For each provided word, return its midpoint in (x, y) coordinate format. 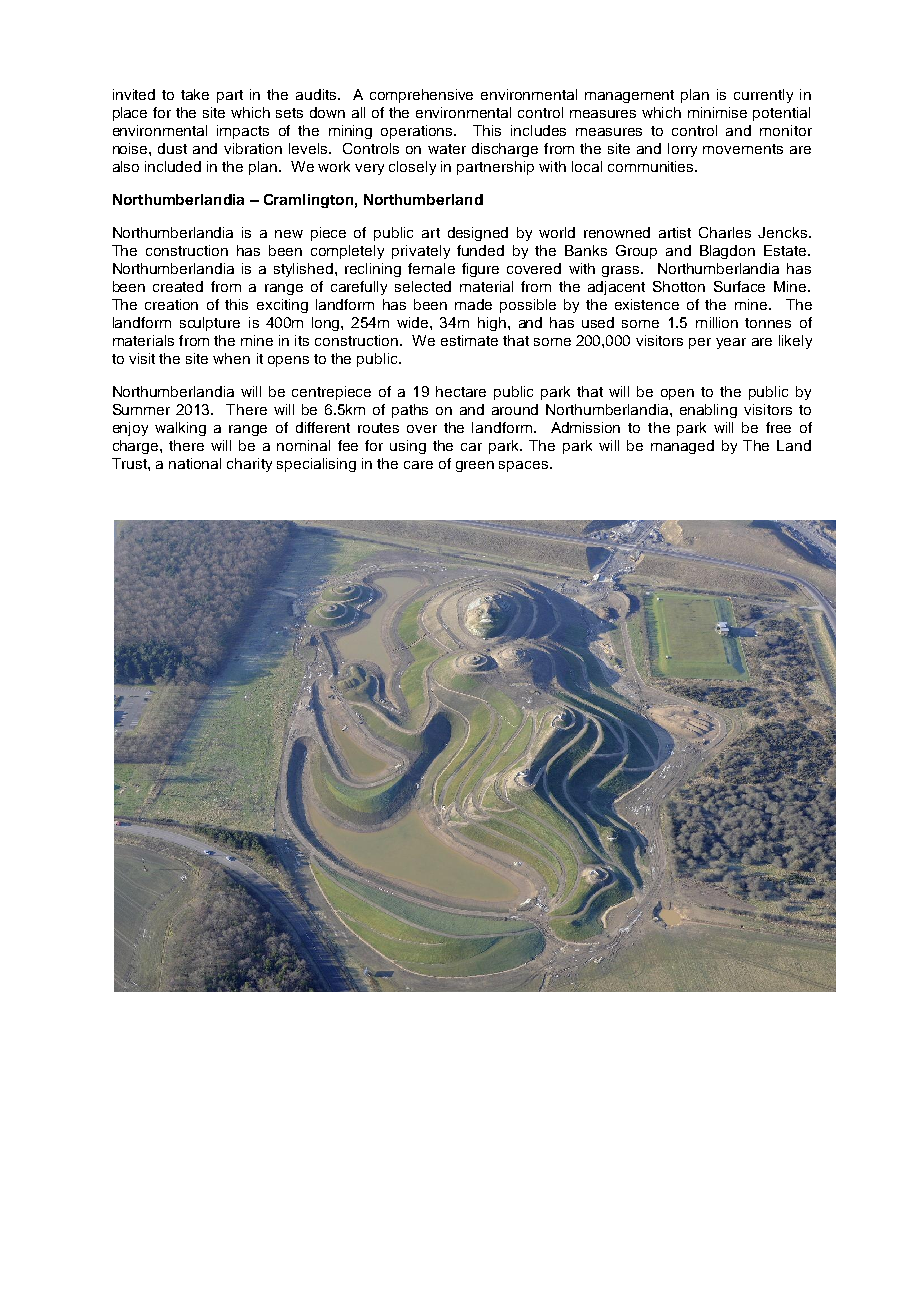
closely (412, 168)
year (731, 343)
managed (682, 447)
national (195, 463)
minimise (717, 112)
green (475, 466)
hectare (461, 391)
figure (480, 270)
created (178, 286)
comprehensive (421, 96)
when (231, 358)
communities (652, 166)
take (195, 94)
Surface (739, 286)
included (173, 166)
